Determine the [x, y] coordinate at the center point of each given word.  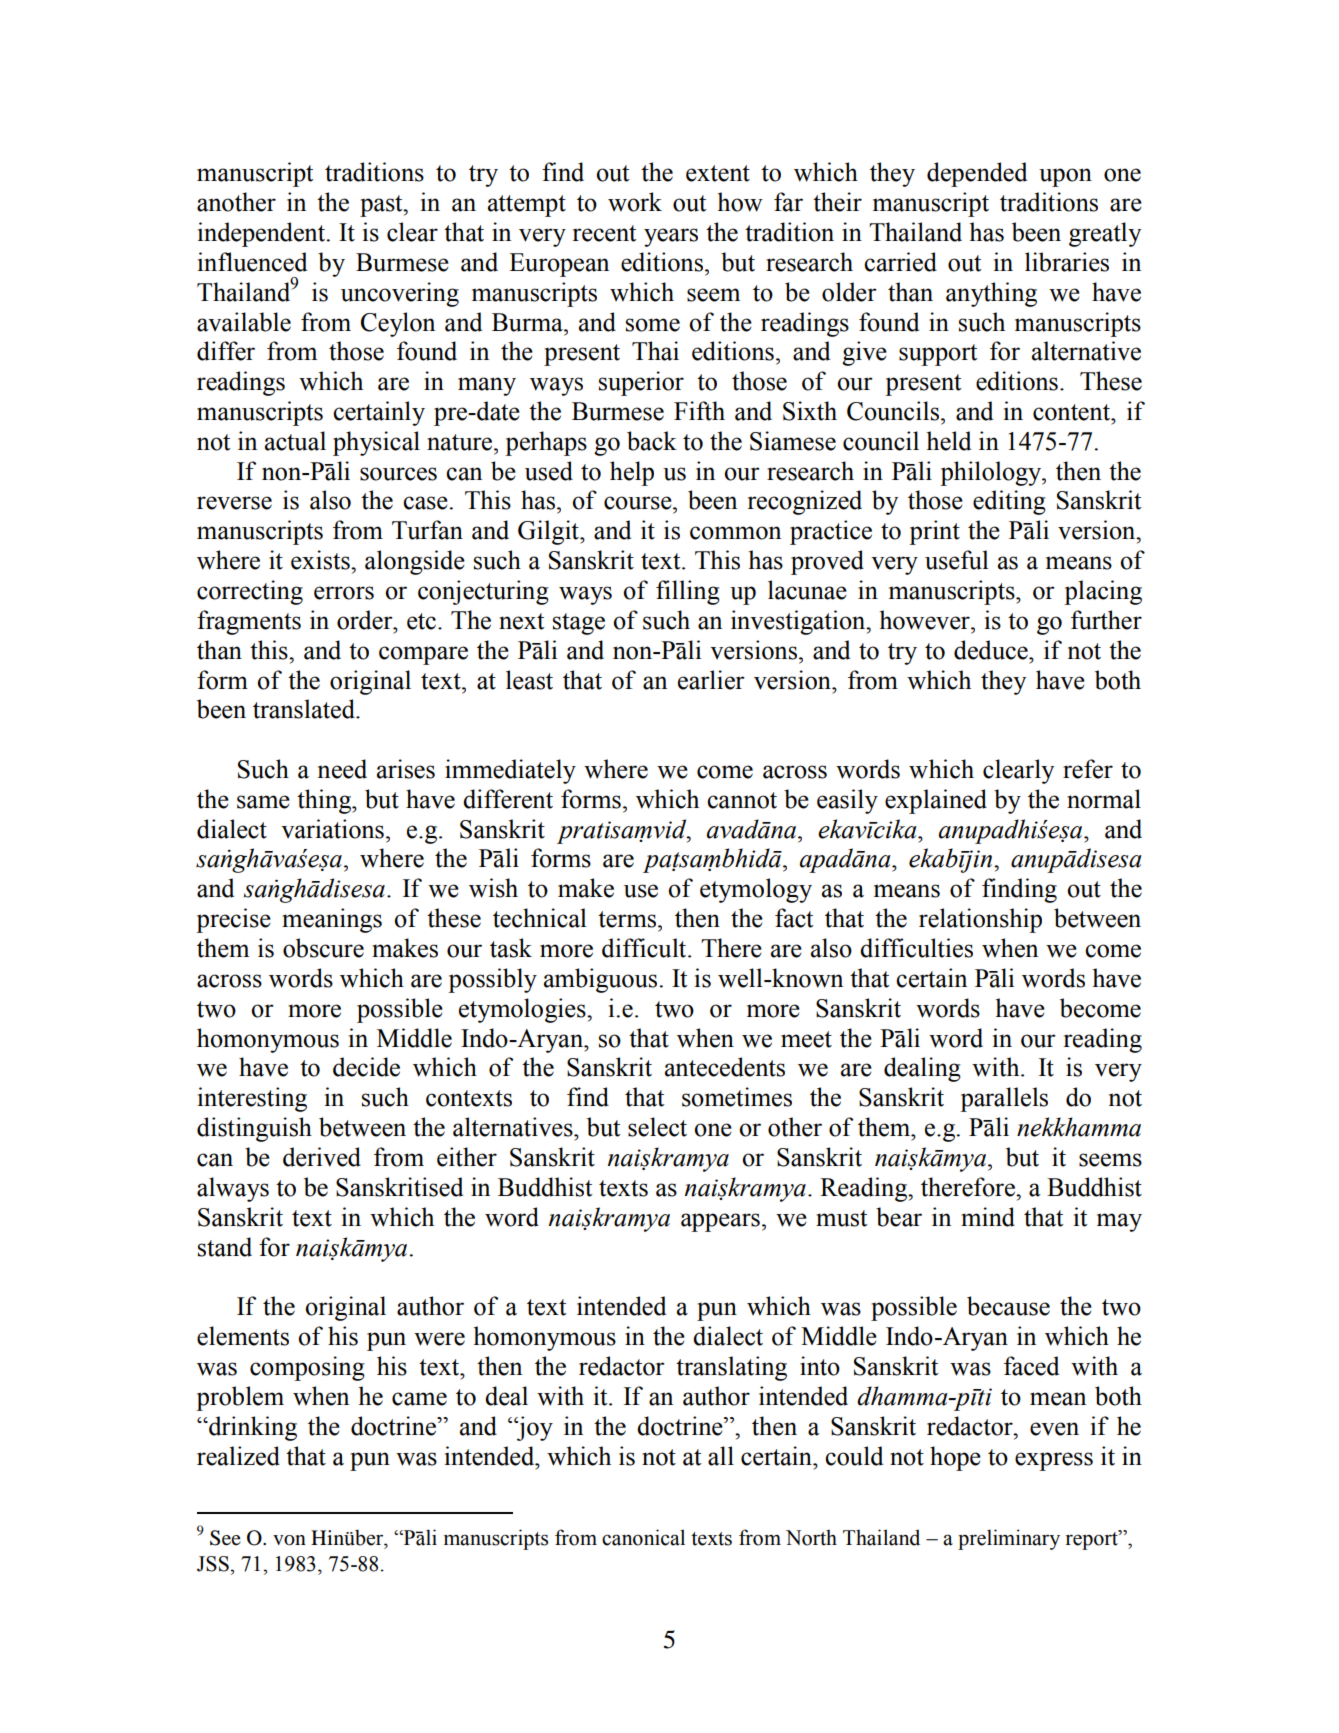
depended [977, 174]
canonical [643, 1537]
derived [322, 1157]
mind [988, 1217]
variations [332, 829]
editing [1009, 502]
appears [720, 1222]
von [289, 1540]
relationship [980, 920]
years [671, 237]
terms [628, 919]
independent [263, 234]
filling [688, 592]
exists [321, 560]
